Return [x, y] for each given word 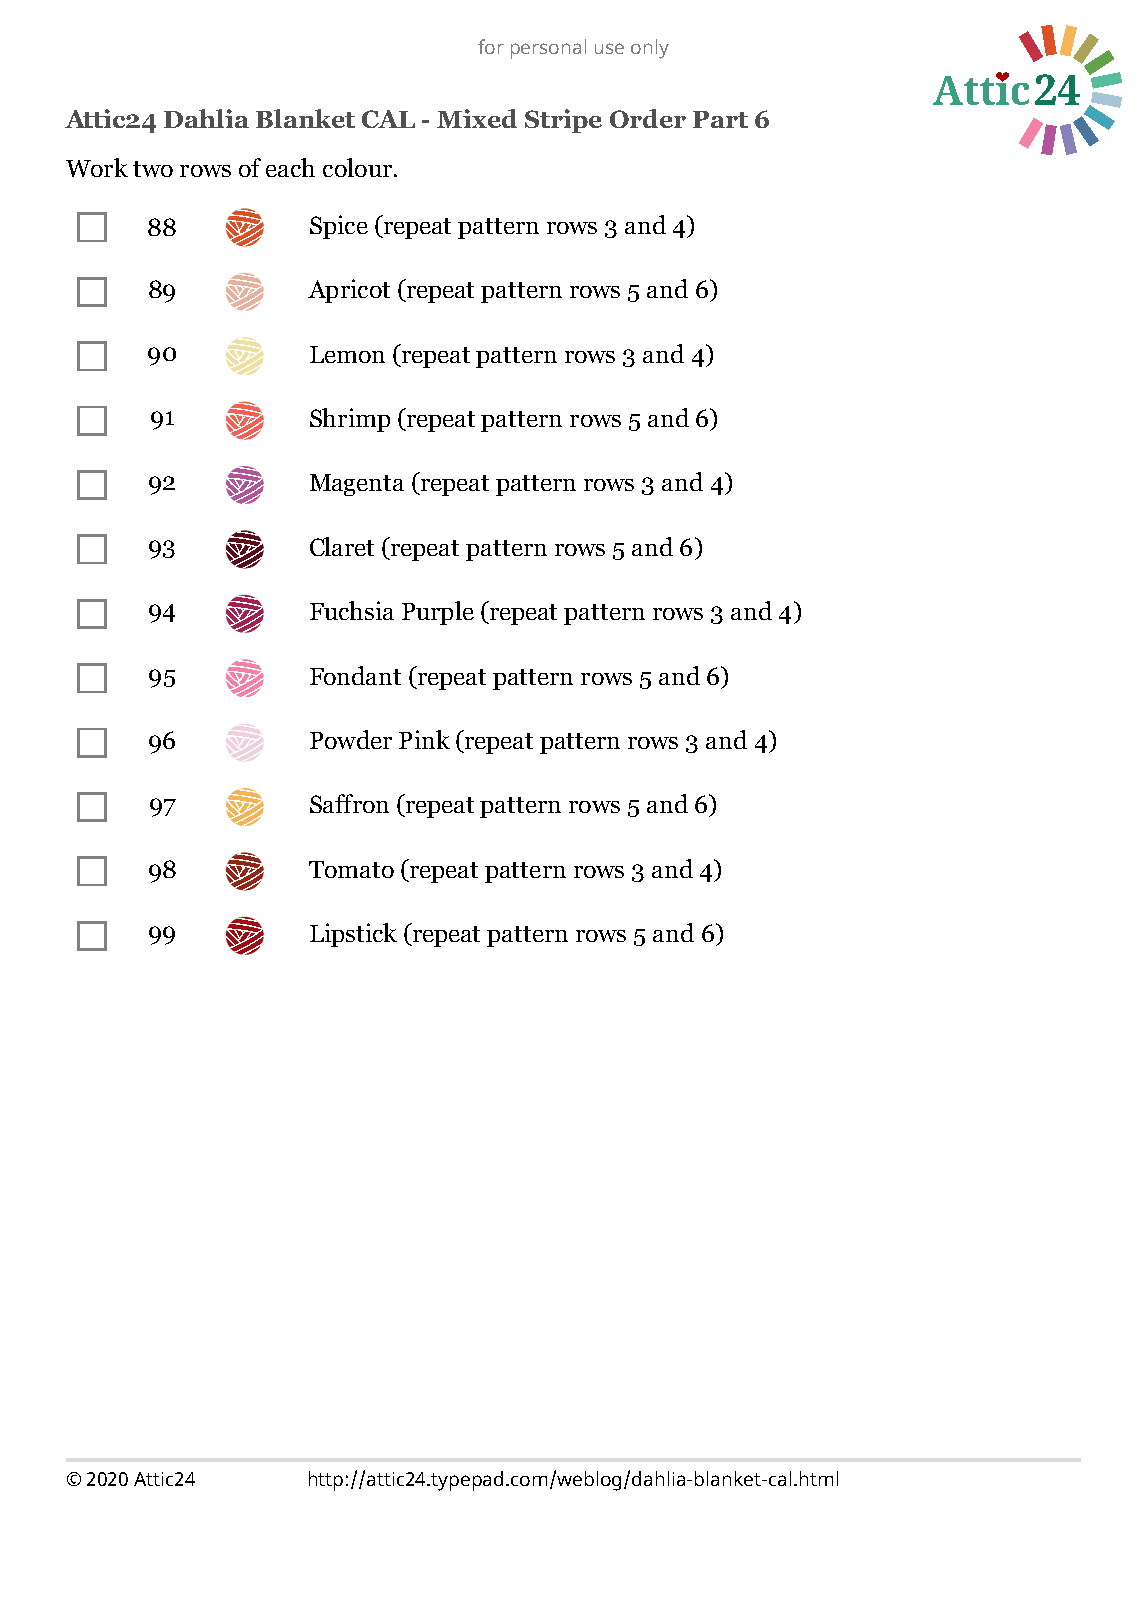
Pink [424, 739]
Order [648, 118]
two [153, 169]
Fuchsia [352, 610]
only [650, 49]
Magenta [357, 485]
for [491, 46]
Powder [351, 739]
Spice [339, 227]
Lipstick [353, 935]
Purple [438, 613]
